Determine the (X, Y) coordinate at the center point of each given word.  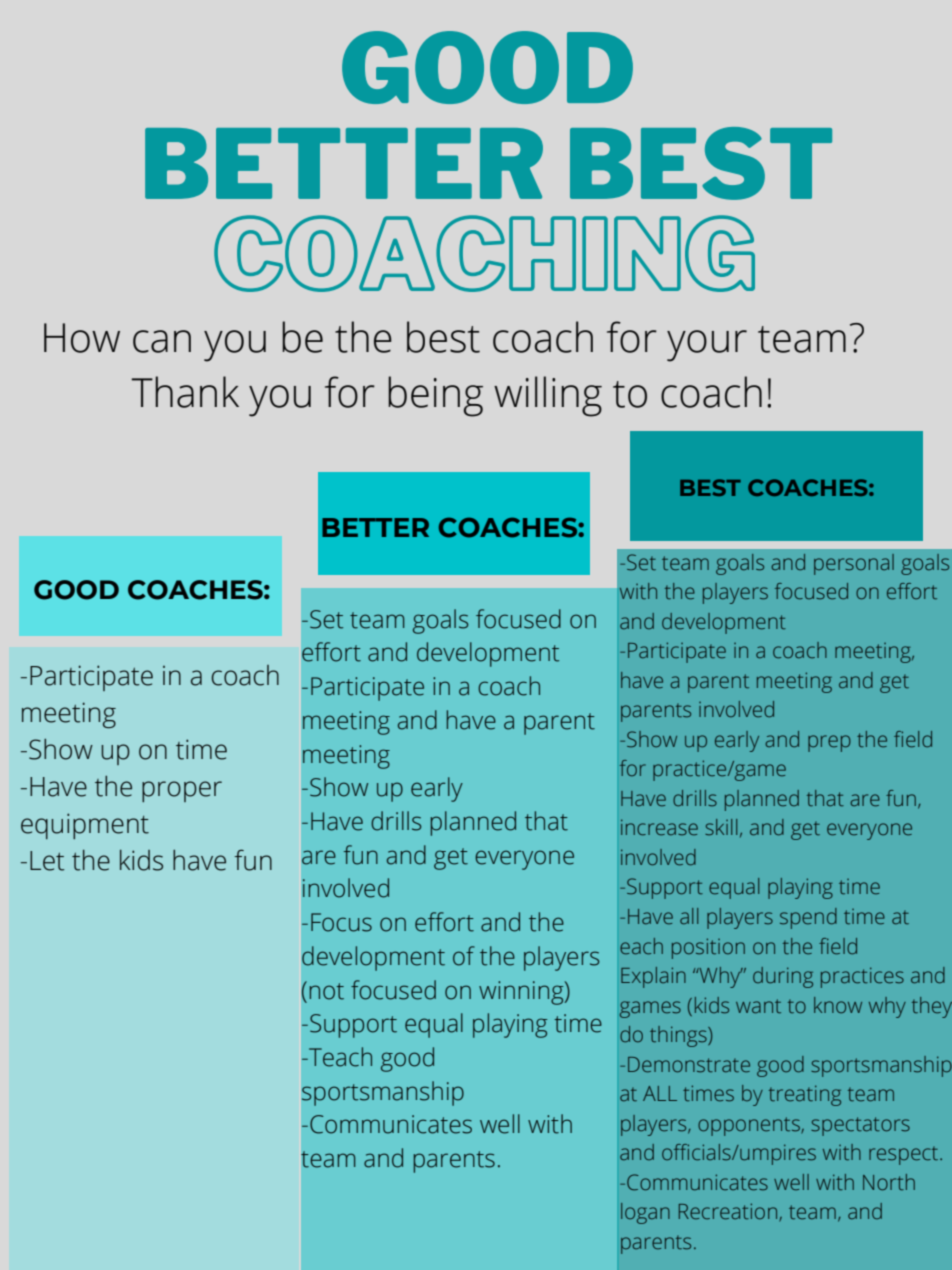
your (707, 346)
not (327, 991)
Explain (653, 977)
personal (854, 564)
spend (808, 918)
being (435, 396)
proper (182, 791)
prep (829, 743)
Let (47, 861)
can (162, 341)
